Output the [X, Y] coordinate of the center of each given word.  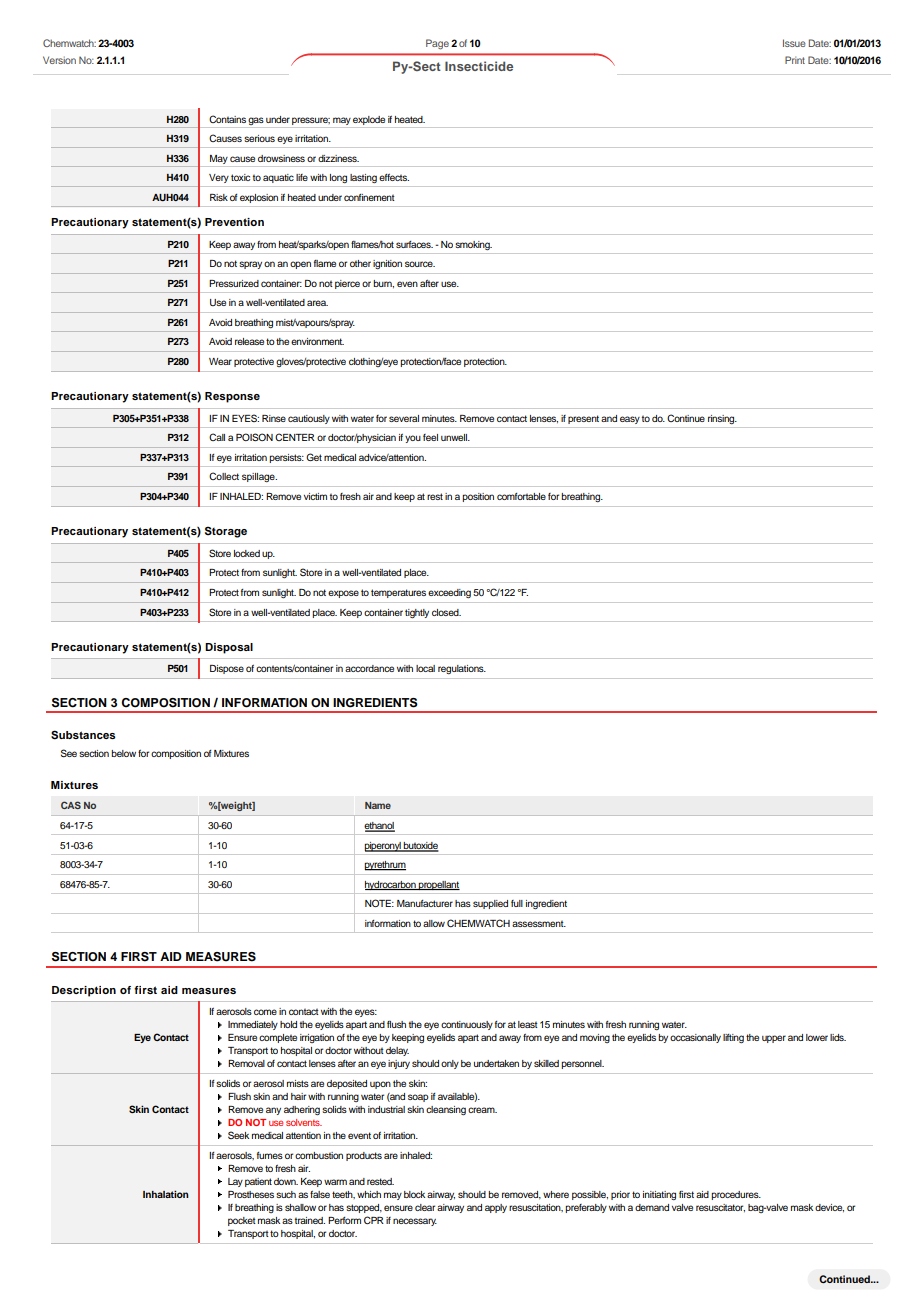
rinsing [722, 419]
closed [446, 612]
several [404, 418]
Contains [227, 119]
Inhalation [166, 1194]
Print [795, 60]
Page [437, 44]
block [414, 1194]
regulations [462, 669]
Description [84, 991]
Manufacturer [425, 903]
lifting [733, 1038]
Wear [220, 361]
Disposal [229, 648]
